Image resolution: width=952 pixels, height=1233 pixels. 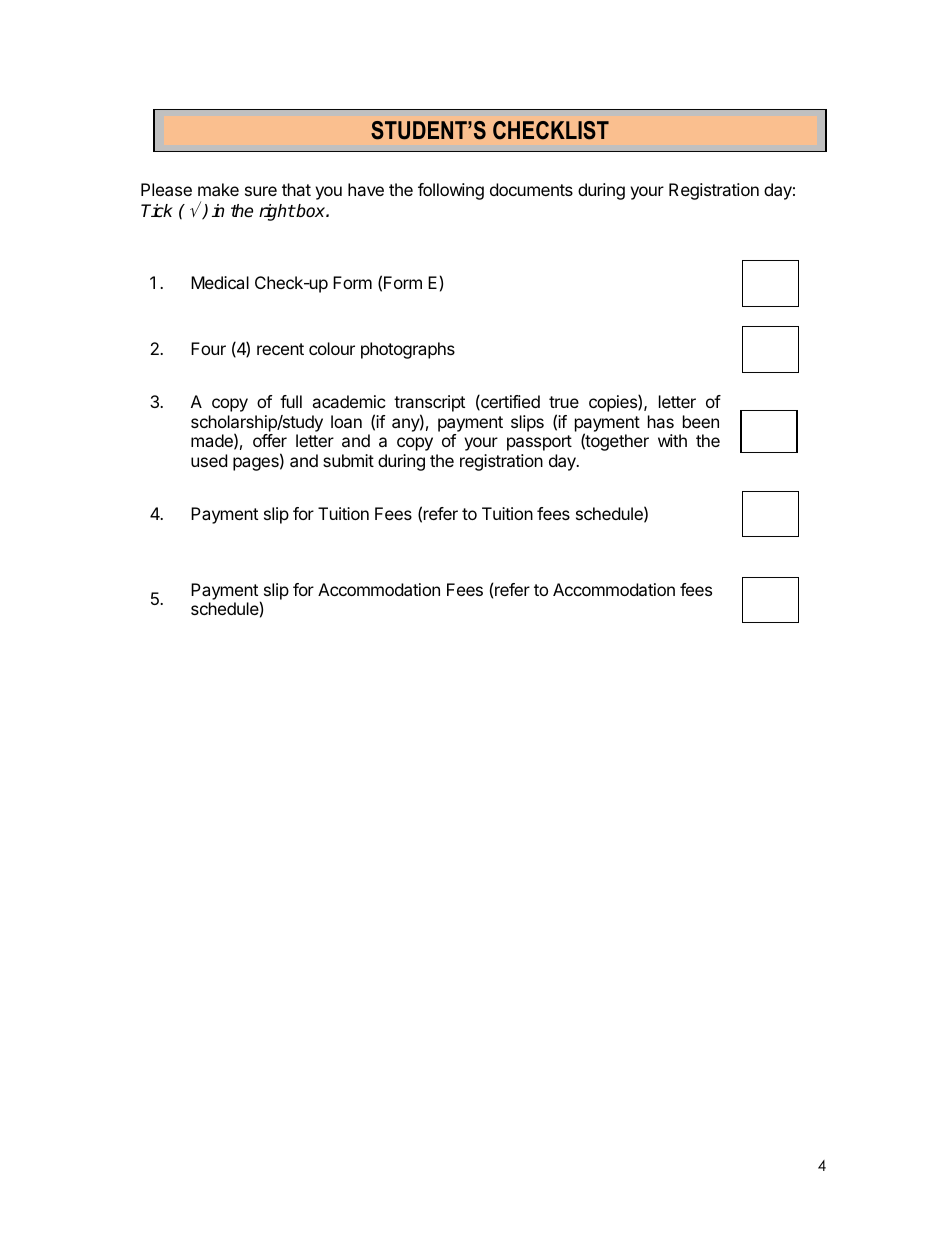 I want to click on Four, so click(x=208, y=348).
